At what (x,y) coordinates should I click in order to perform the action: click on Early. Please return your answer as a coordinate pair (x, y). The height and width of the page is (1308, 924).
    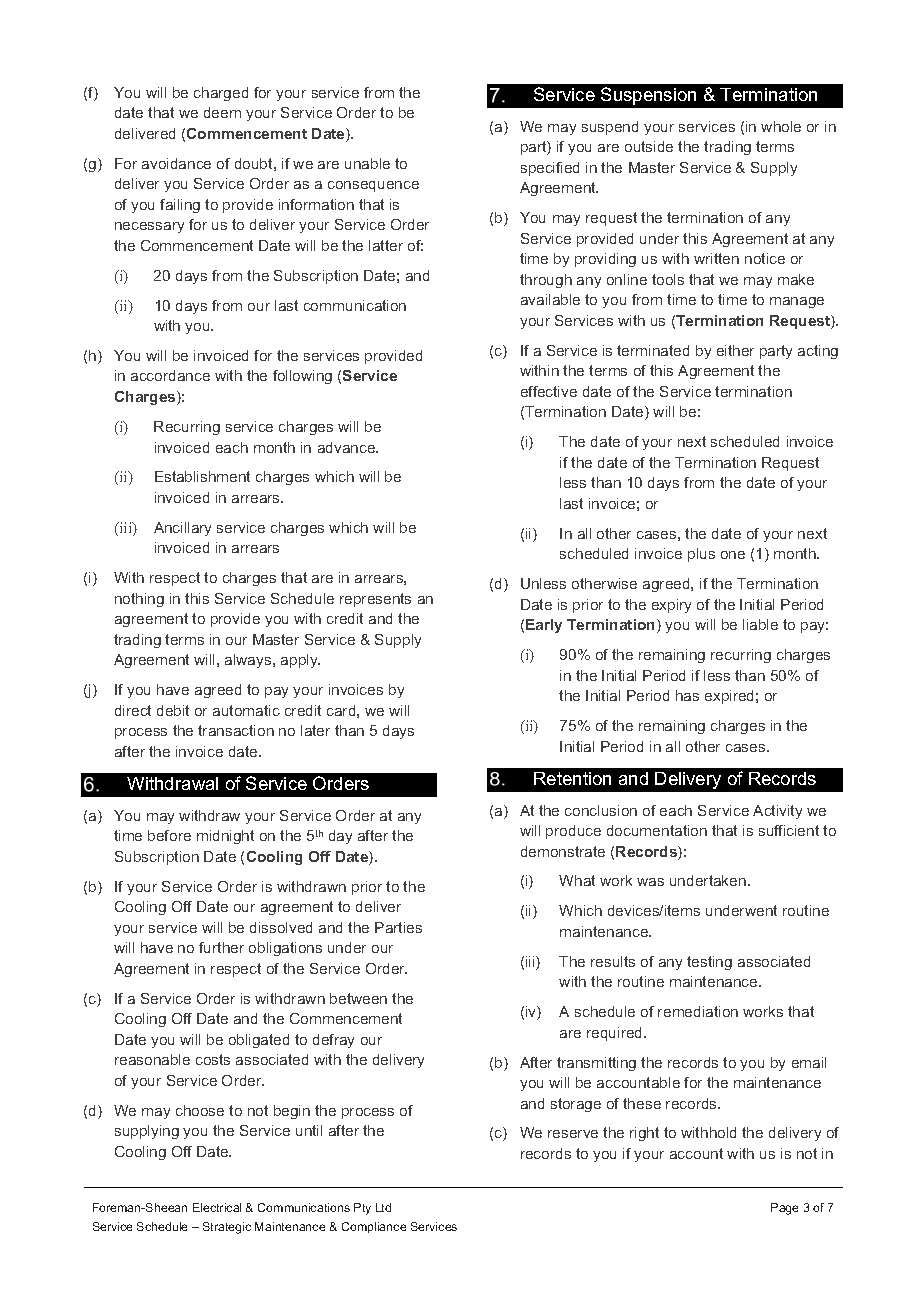
    Looking at the image, I should click on (544, 626).
